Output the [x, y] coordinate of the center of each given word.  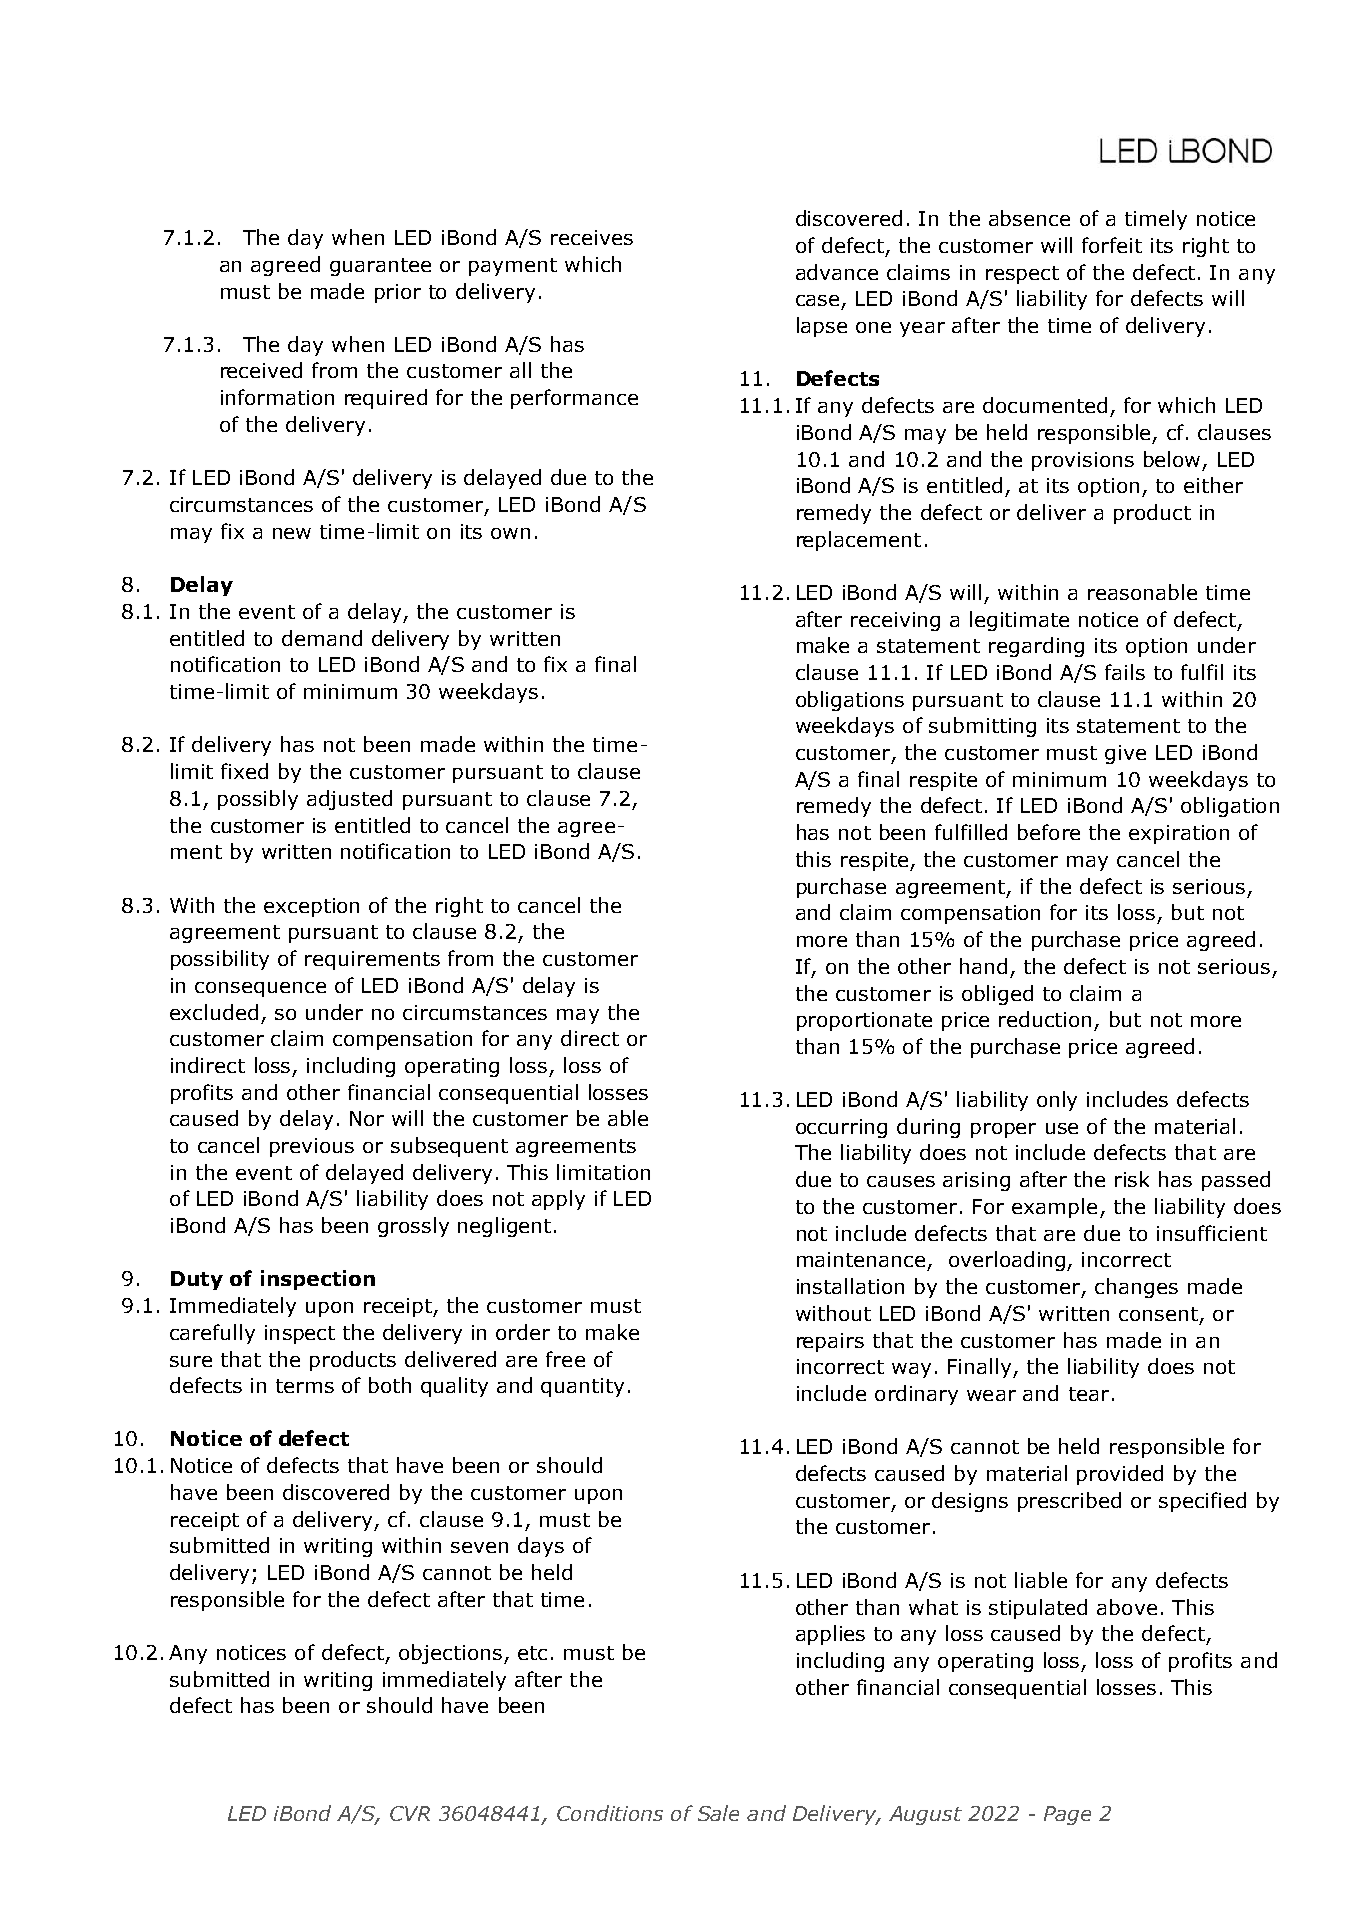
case [817, 300]
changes [1136, 1288]
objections [450, 1654]
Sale [718, 1813]
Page [1067, 1815]
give [1125, 754]
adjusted [349, 800]
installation [850, 1286]
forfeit [1112, 245]
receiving [895, 621]
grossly [413, 1227]
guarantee [380, 267]
